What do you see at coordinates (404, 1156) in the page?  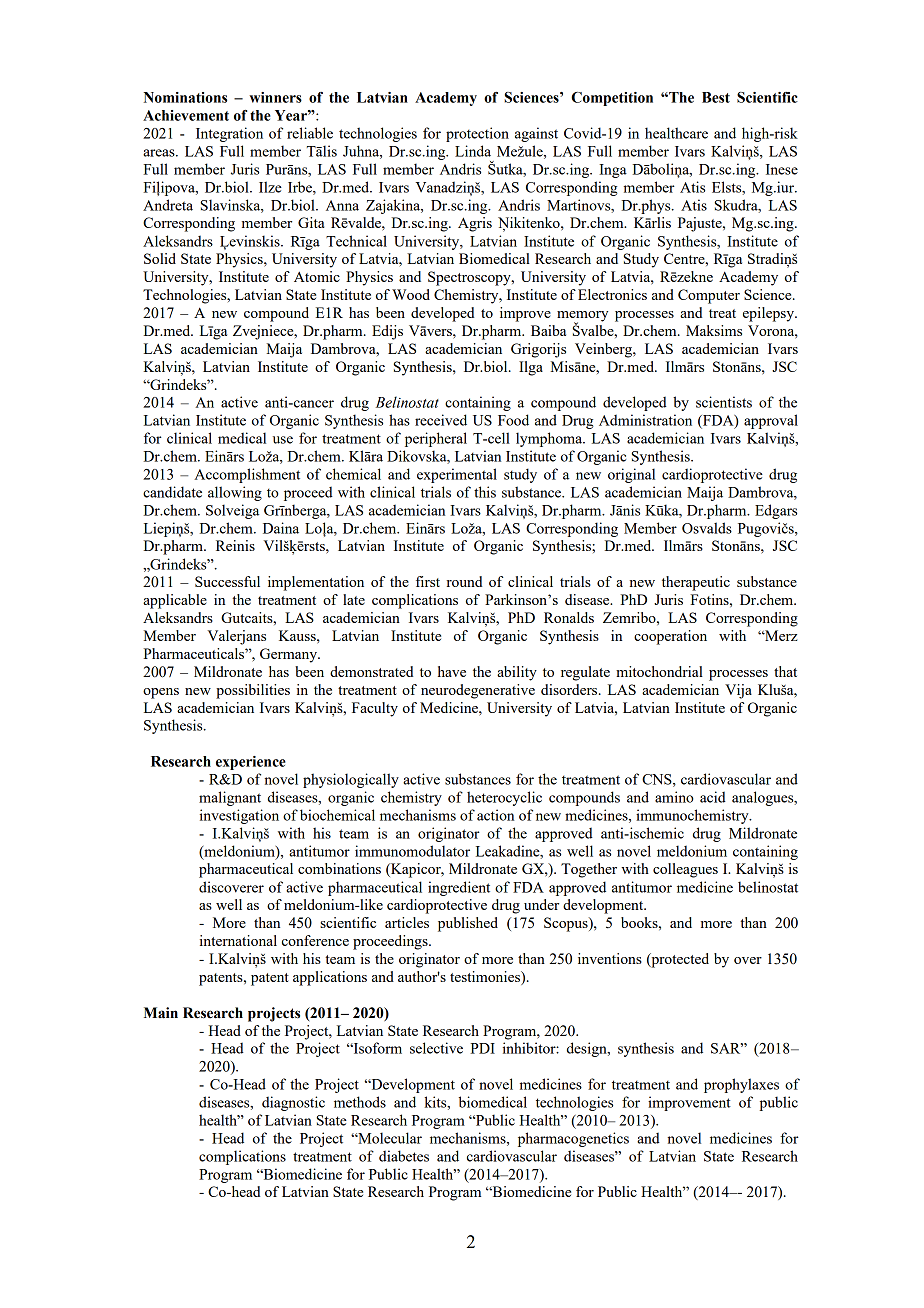 I see `diabetes` at bounding box center [404, 1156].
